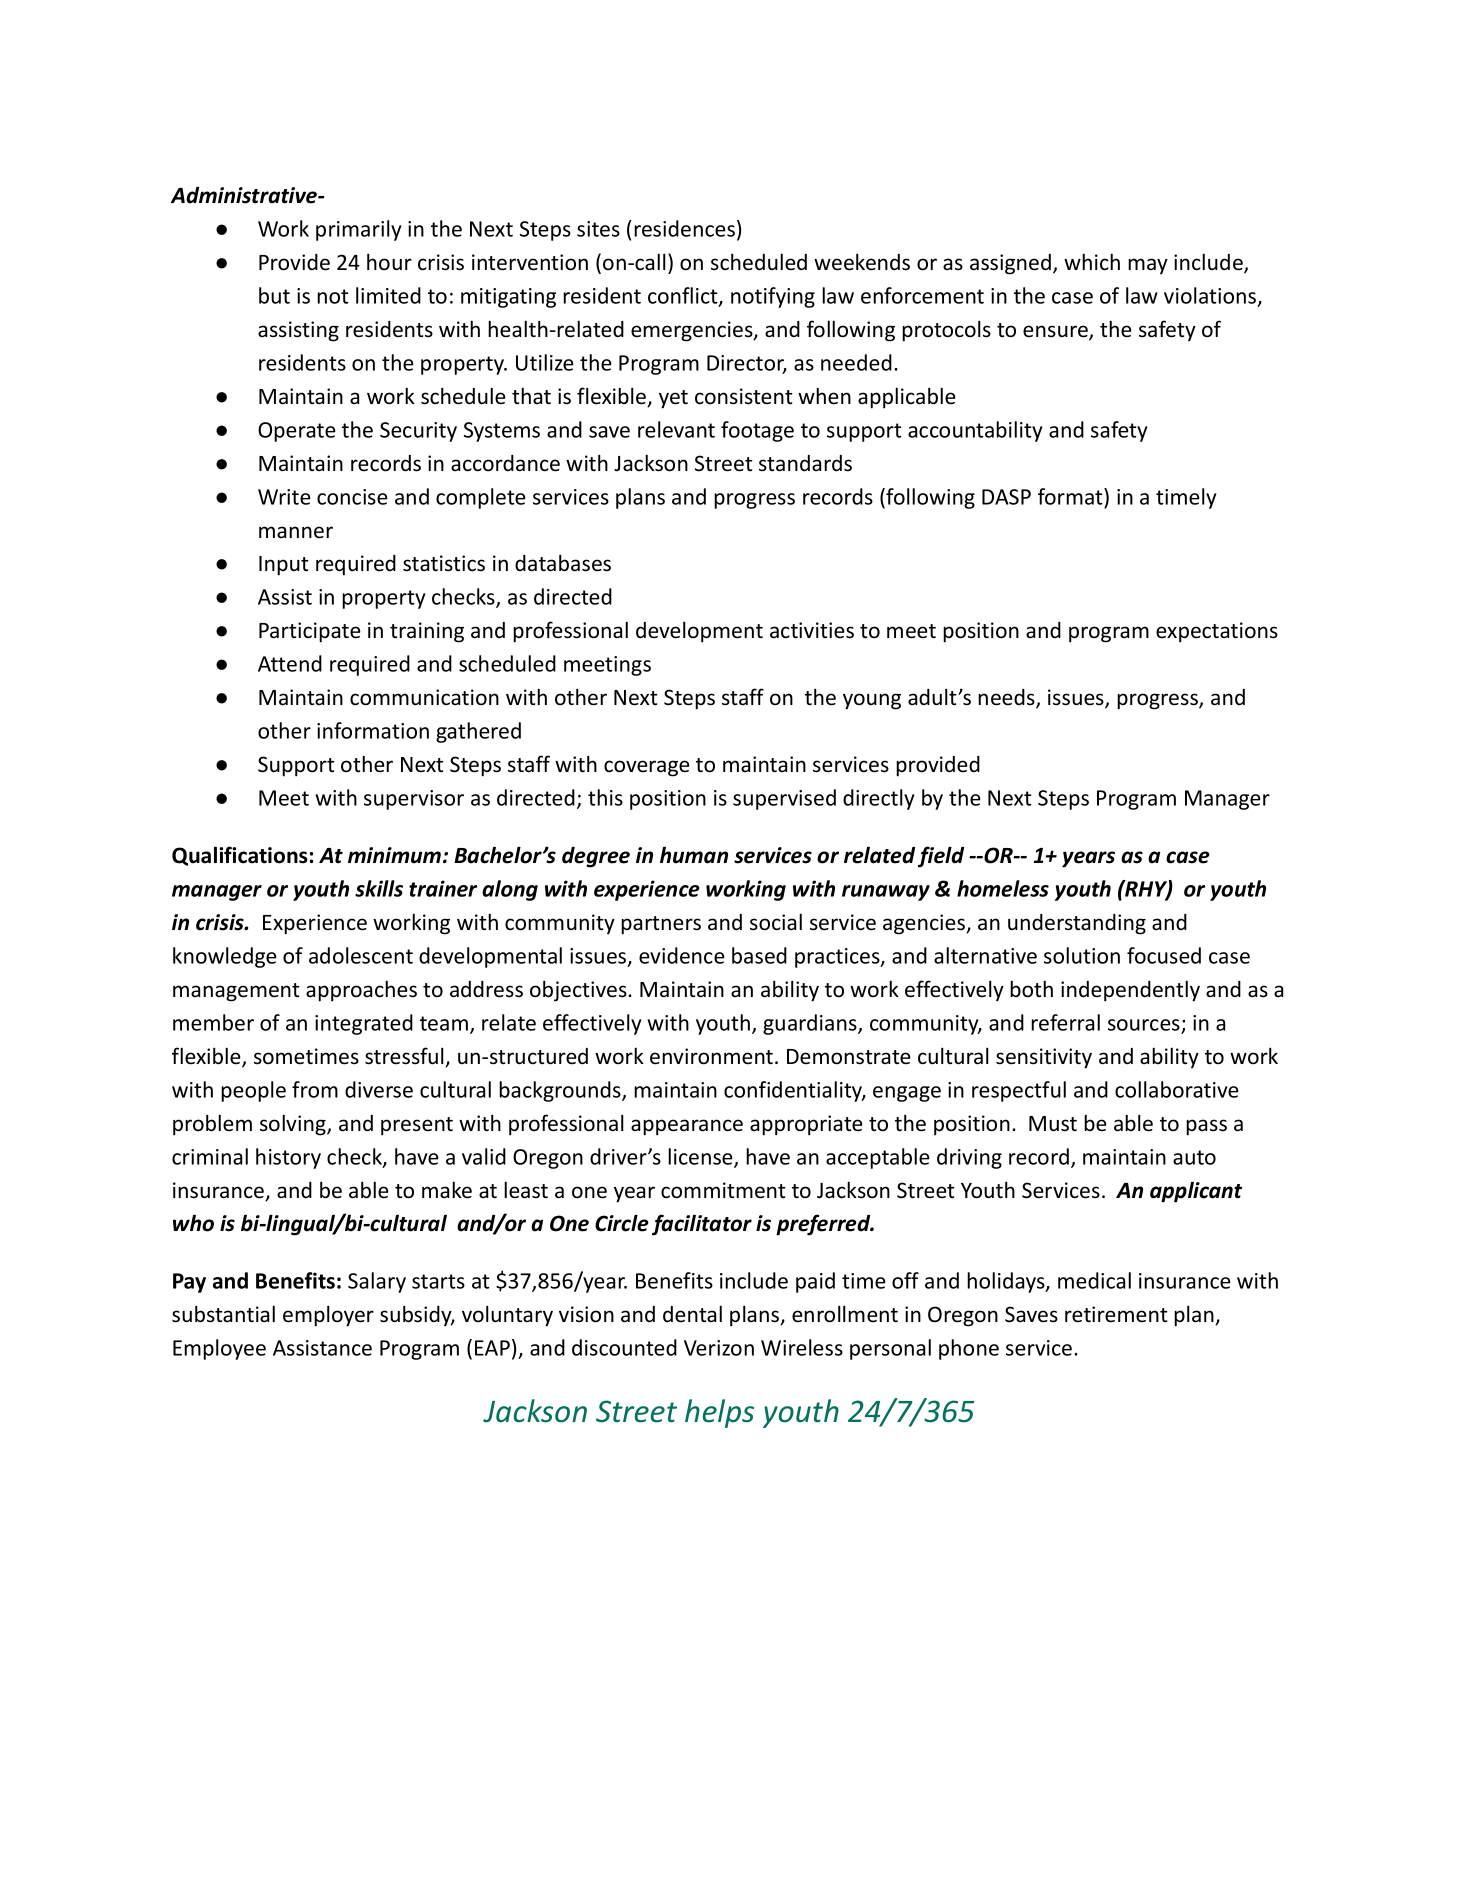 This screenshot has height=1889, width=1460. Describe the element at coordinates (219, 1349) in the screenshot. I see `Employee` at that location.
